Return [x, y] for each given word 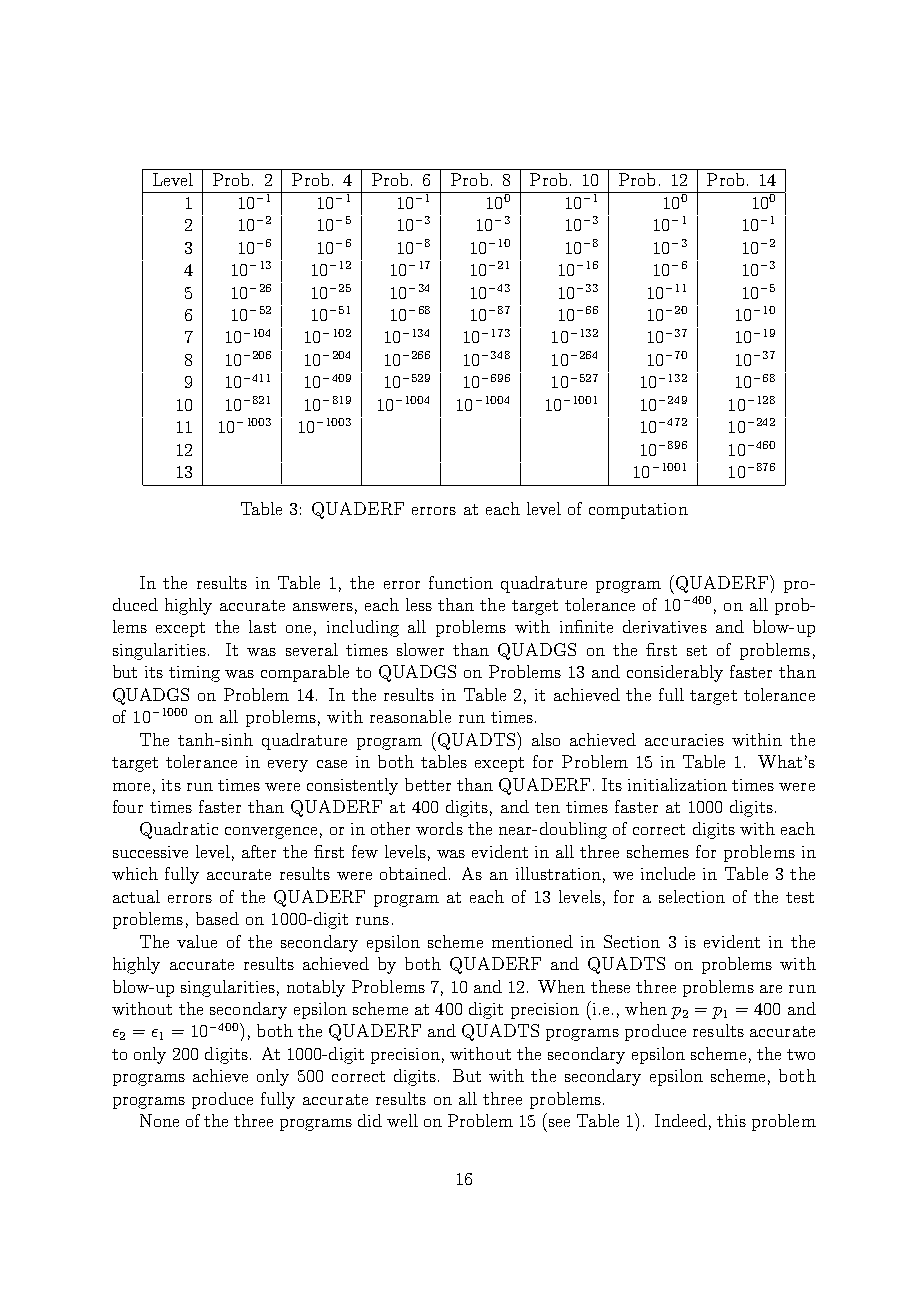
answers [323, 607]
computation [638, 511]
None [159, 1120]
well [402, 1120]
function [461, 582]
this [731, 1120]
